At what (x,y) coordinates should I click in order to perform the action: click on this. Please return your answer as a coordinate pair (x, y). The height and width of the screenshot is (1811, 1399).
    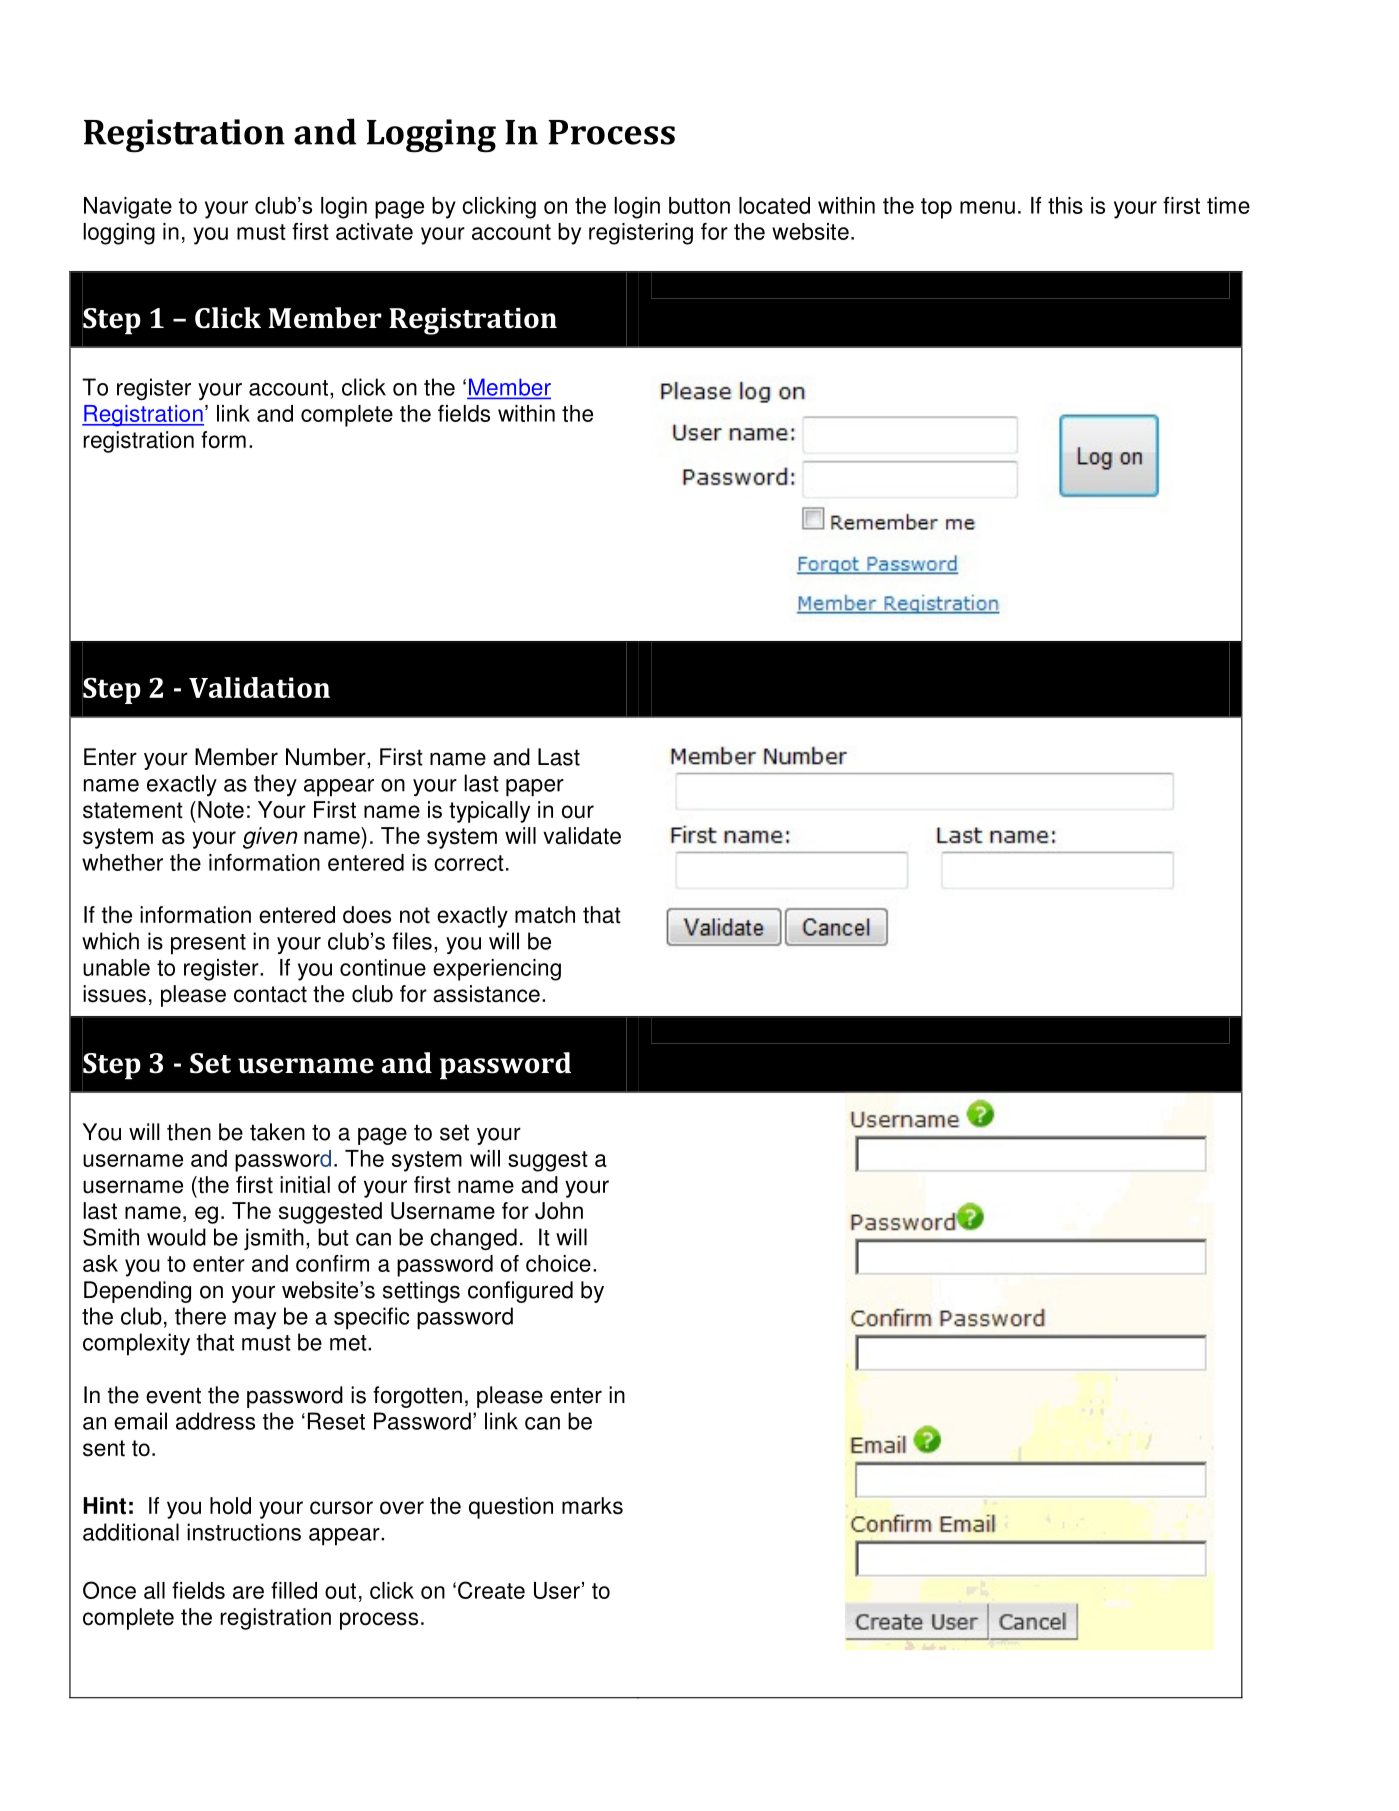
    Looking at the image, I should click on (1065, 205).
